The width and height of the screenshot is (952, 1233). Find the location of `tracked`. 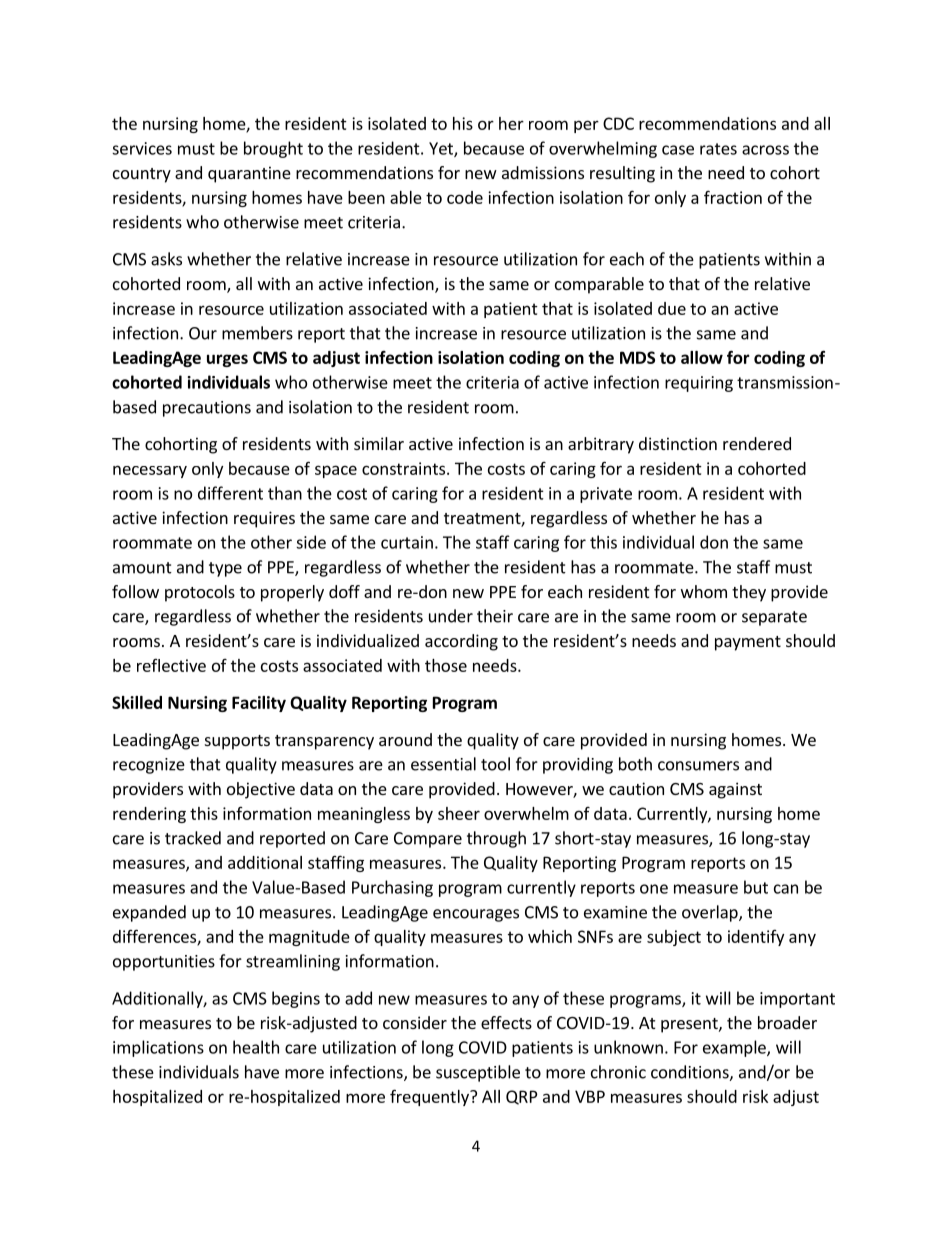

tracked is located at coordinates (193, 838).
